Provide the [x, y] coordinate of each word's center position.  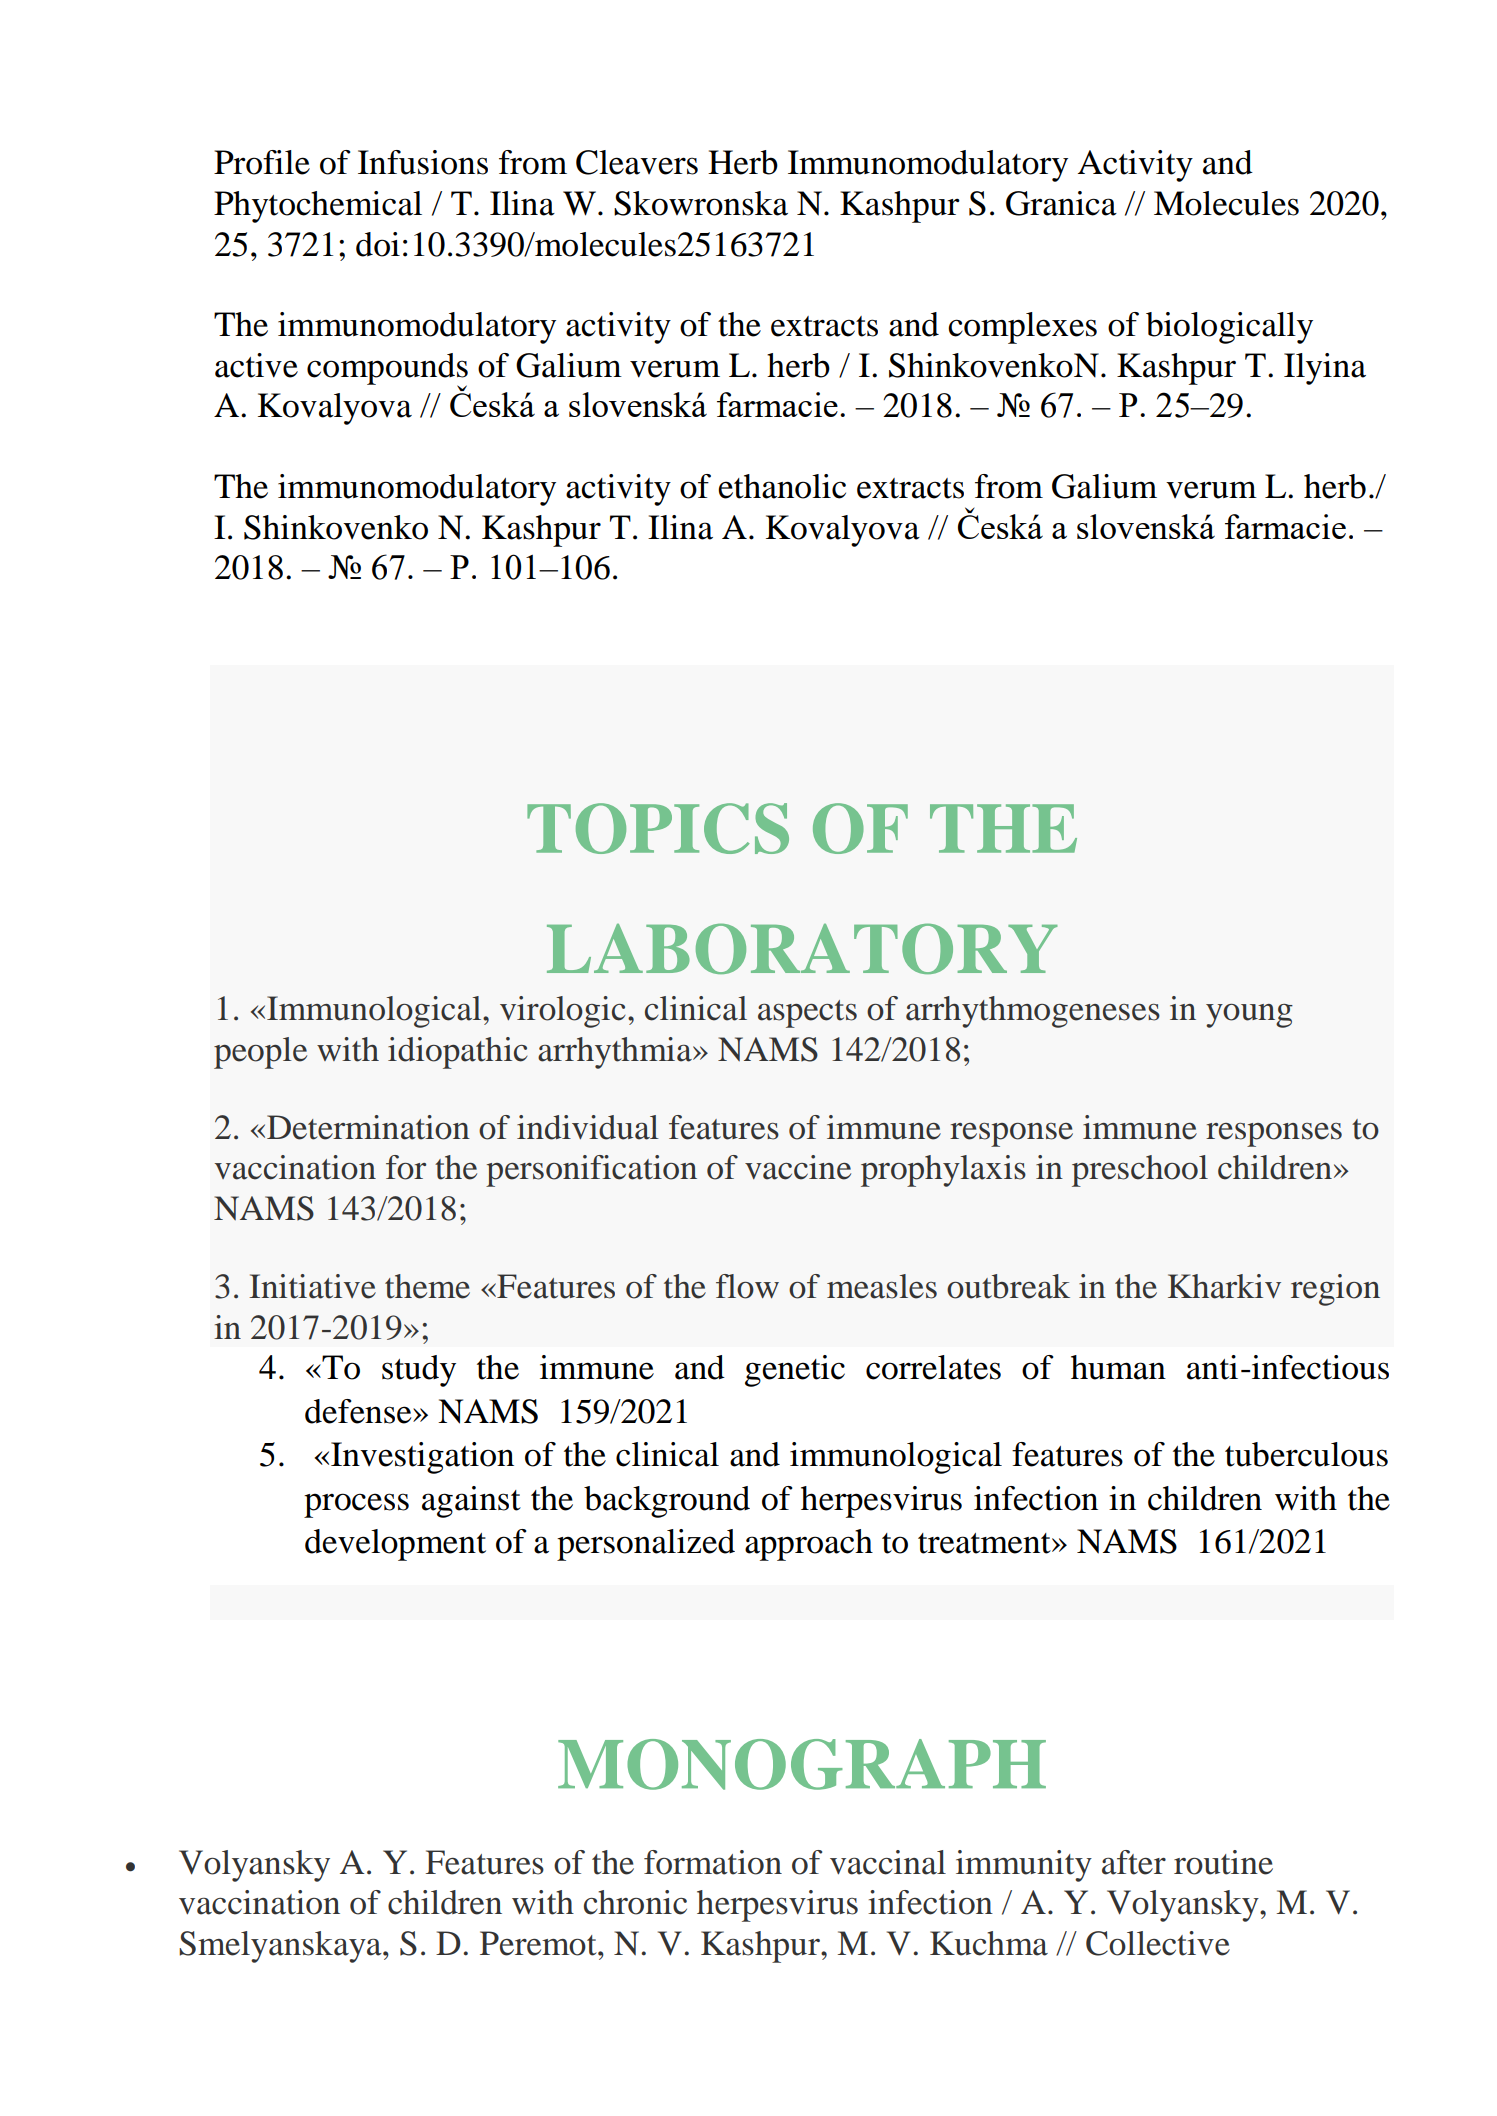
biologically [1229, 328]
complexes [1022, 328]
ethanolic [782, 486]
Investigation [422, 1458]
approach [809, 1545]
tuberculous [1306, 1454]
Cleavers [637, 162]
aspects [807, 1014]
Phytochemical [318, 207]
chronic [635, 1902]
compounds [387, 370]
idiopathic [458, 1053]
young [1249, 1016]
